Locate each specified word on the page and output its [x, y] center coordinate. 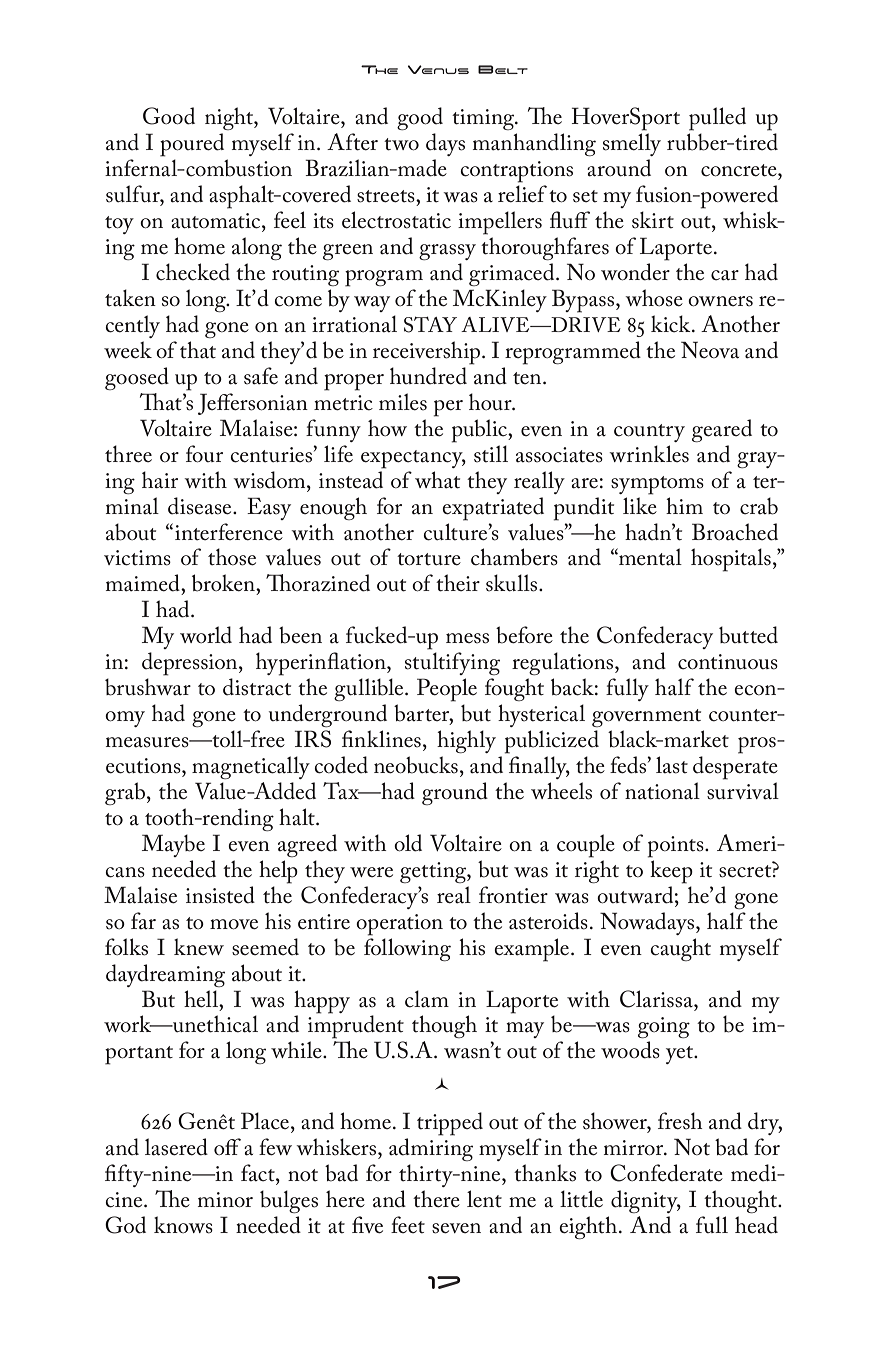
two [401, 144]
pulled [717, 119]
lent [484, 1199]
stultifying [452, 663]
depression [191, 664]
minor [225, 1200]
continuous [728, 662]
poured [192, 145]
